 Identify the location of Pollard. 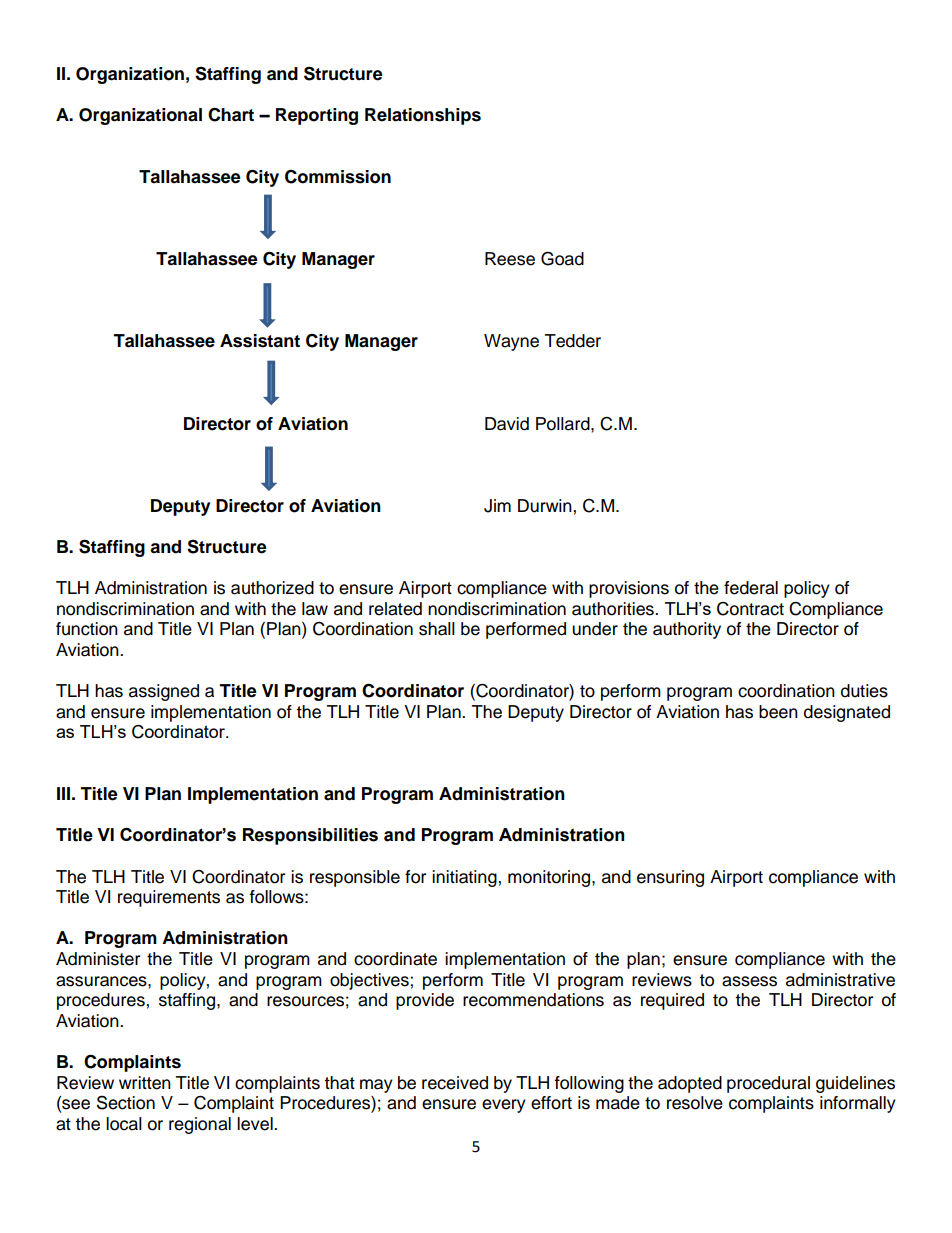
(564, 424).
